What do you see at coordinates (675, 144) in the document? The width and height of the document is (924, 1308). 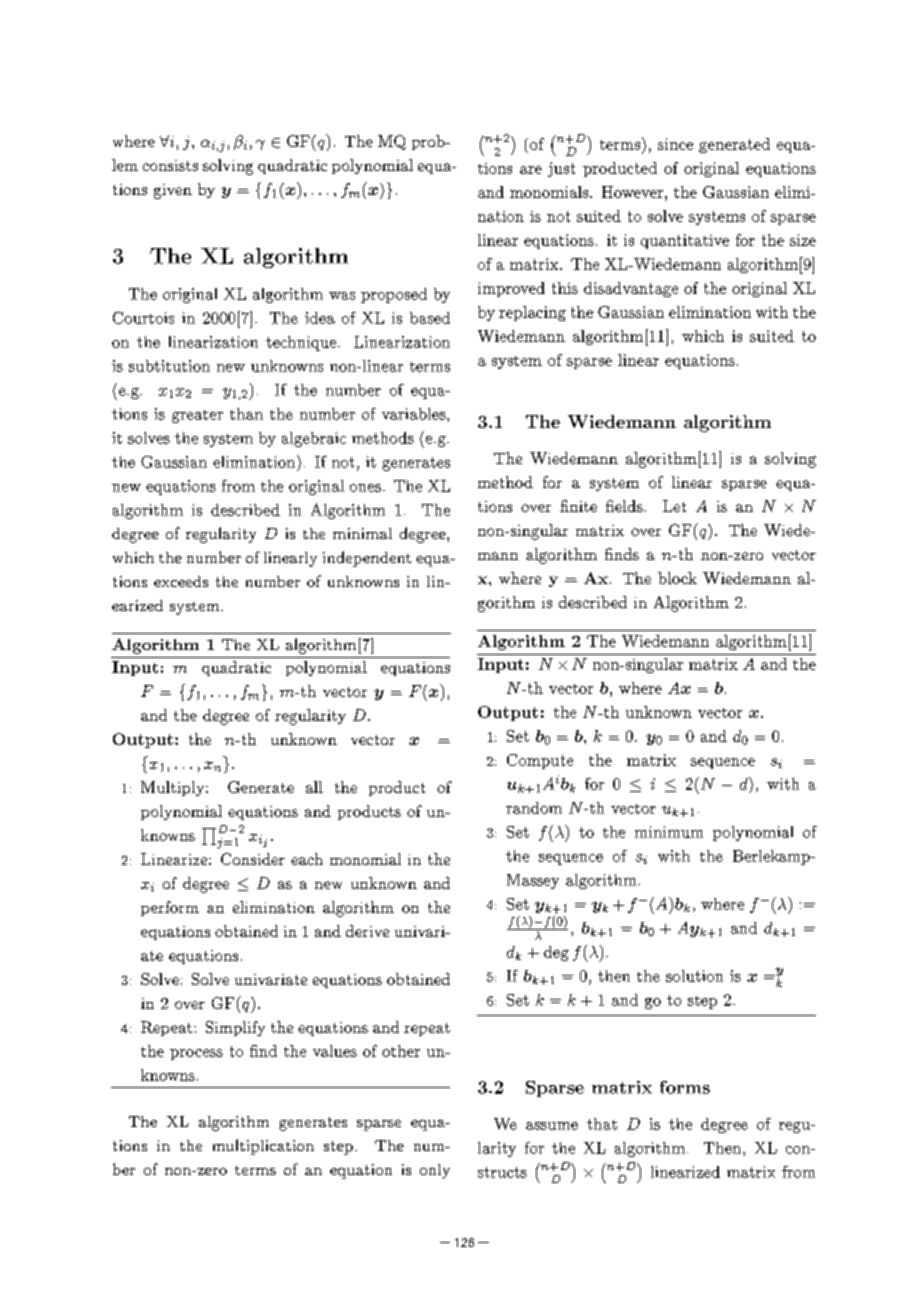 I see `since` at bounding box center [675, 144].
